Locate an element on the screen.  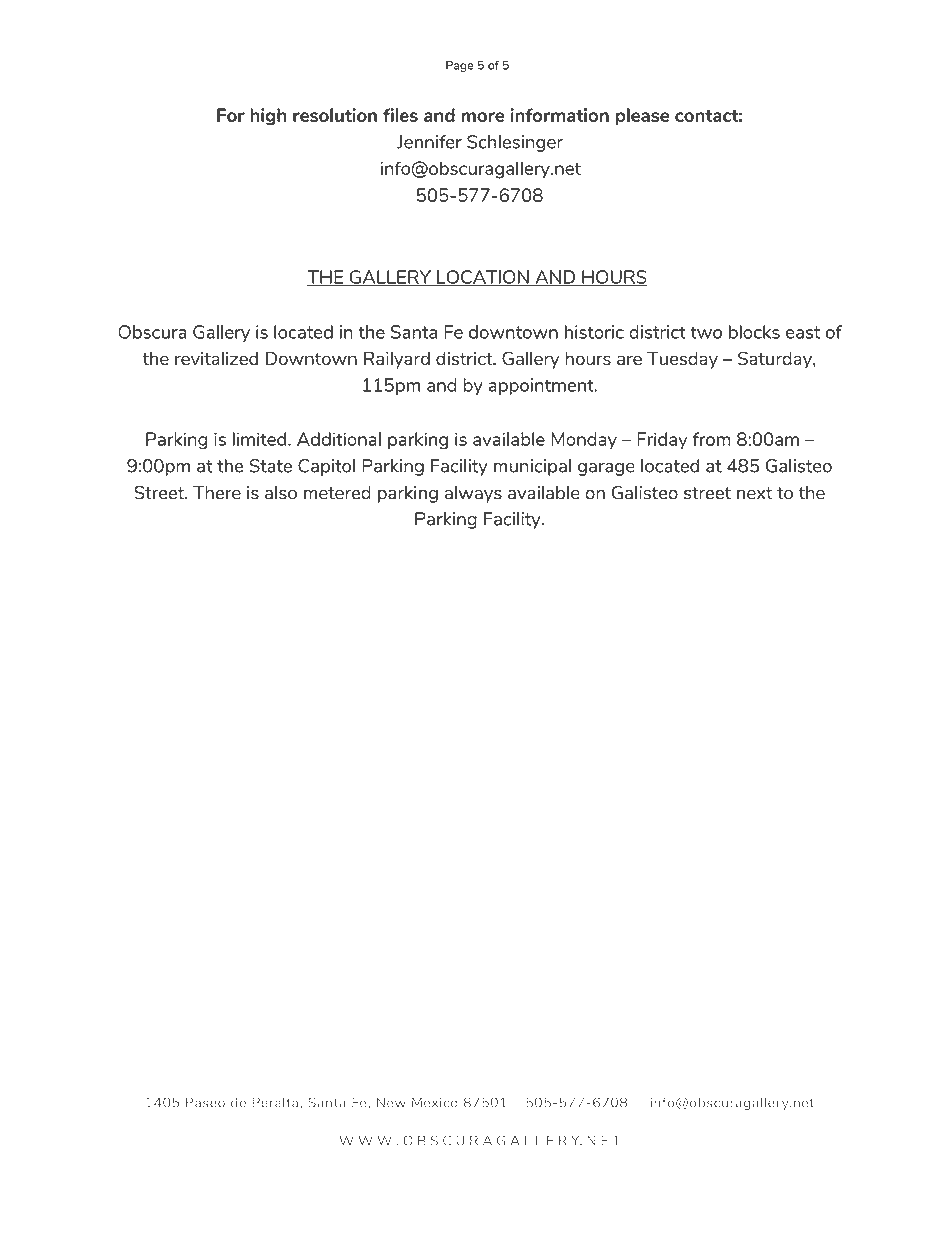
always is located at coordinates (473, 494).
